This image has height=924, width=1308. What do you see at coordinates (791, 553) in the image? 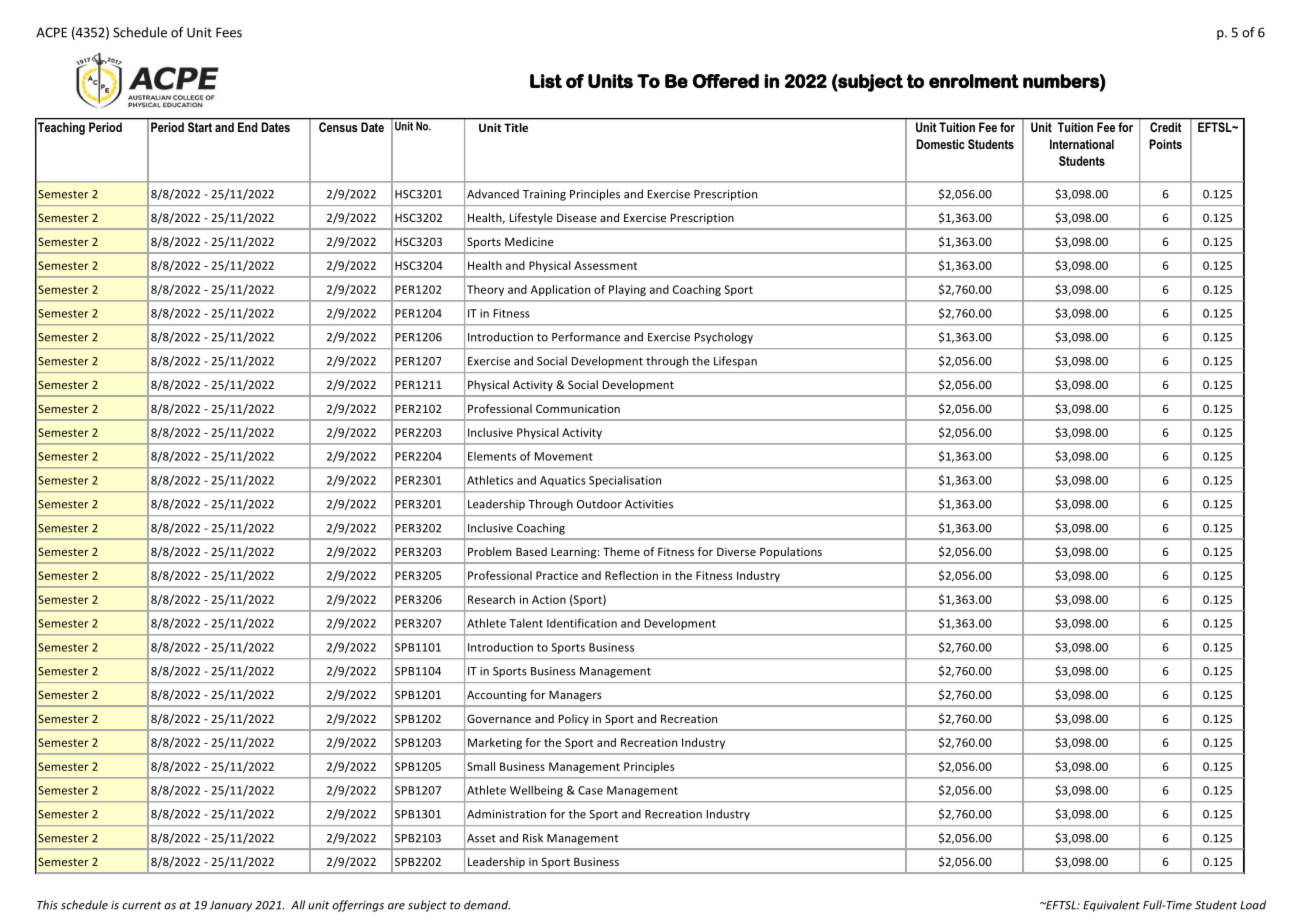
I see `Populations` at bounding box center [791, 553].
